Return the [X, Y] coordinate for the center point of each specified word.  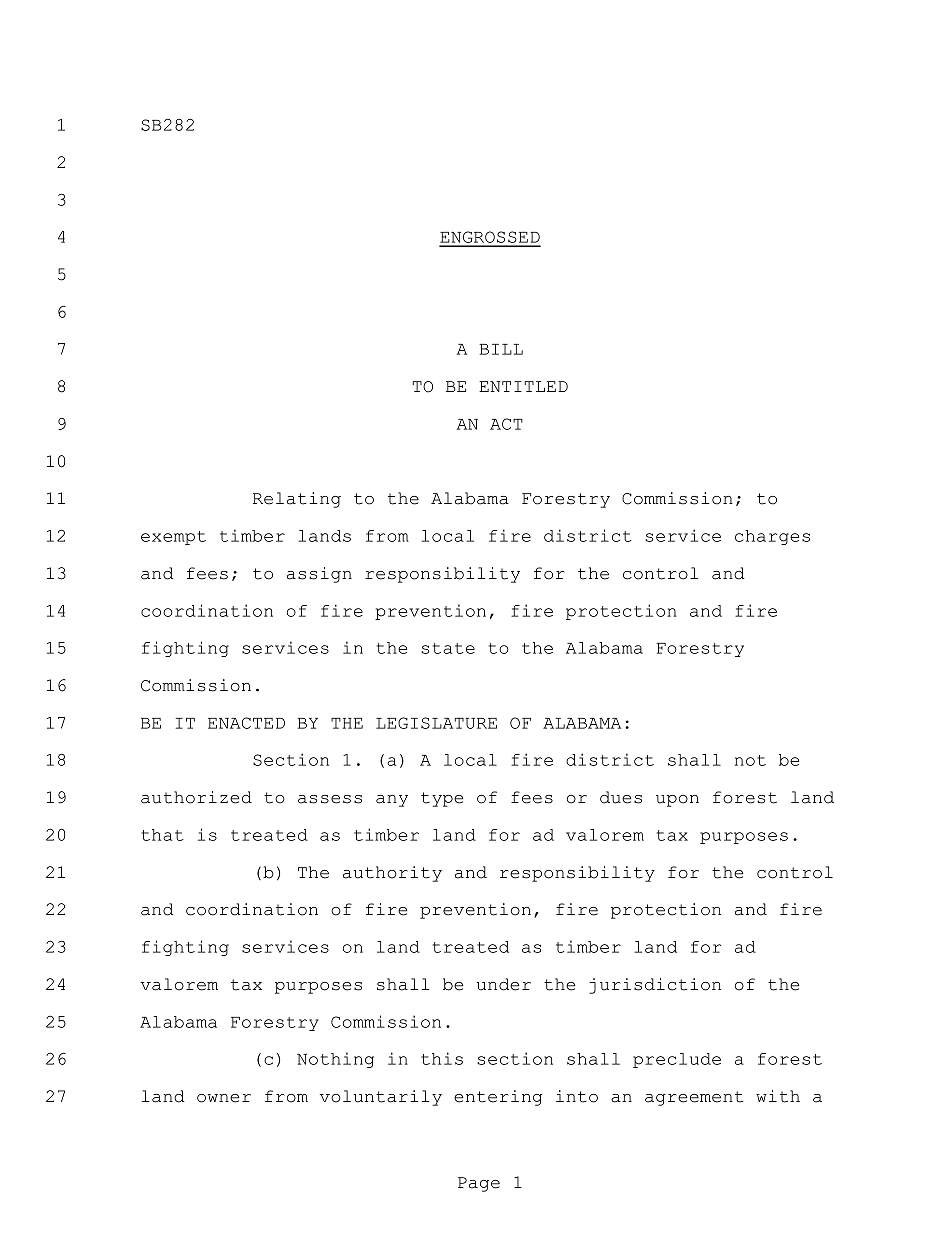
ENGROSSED [490, 238]
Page [479, 1184]
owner [224, 1098]
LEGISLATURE [436, 723]
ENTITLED [523, 386]
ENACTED [246, 723]
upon [677, 801]
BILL [501, 349]
